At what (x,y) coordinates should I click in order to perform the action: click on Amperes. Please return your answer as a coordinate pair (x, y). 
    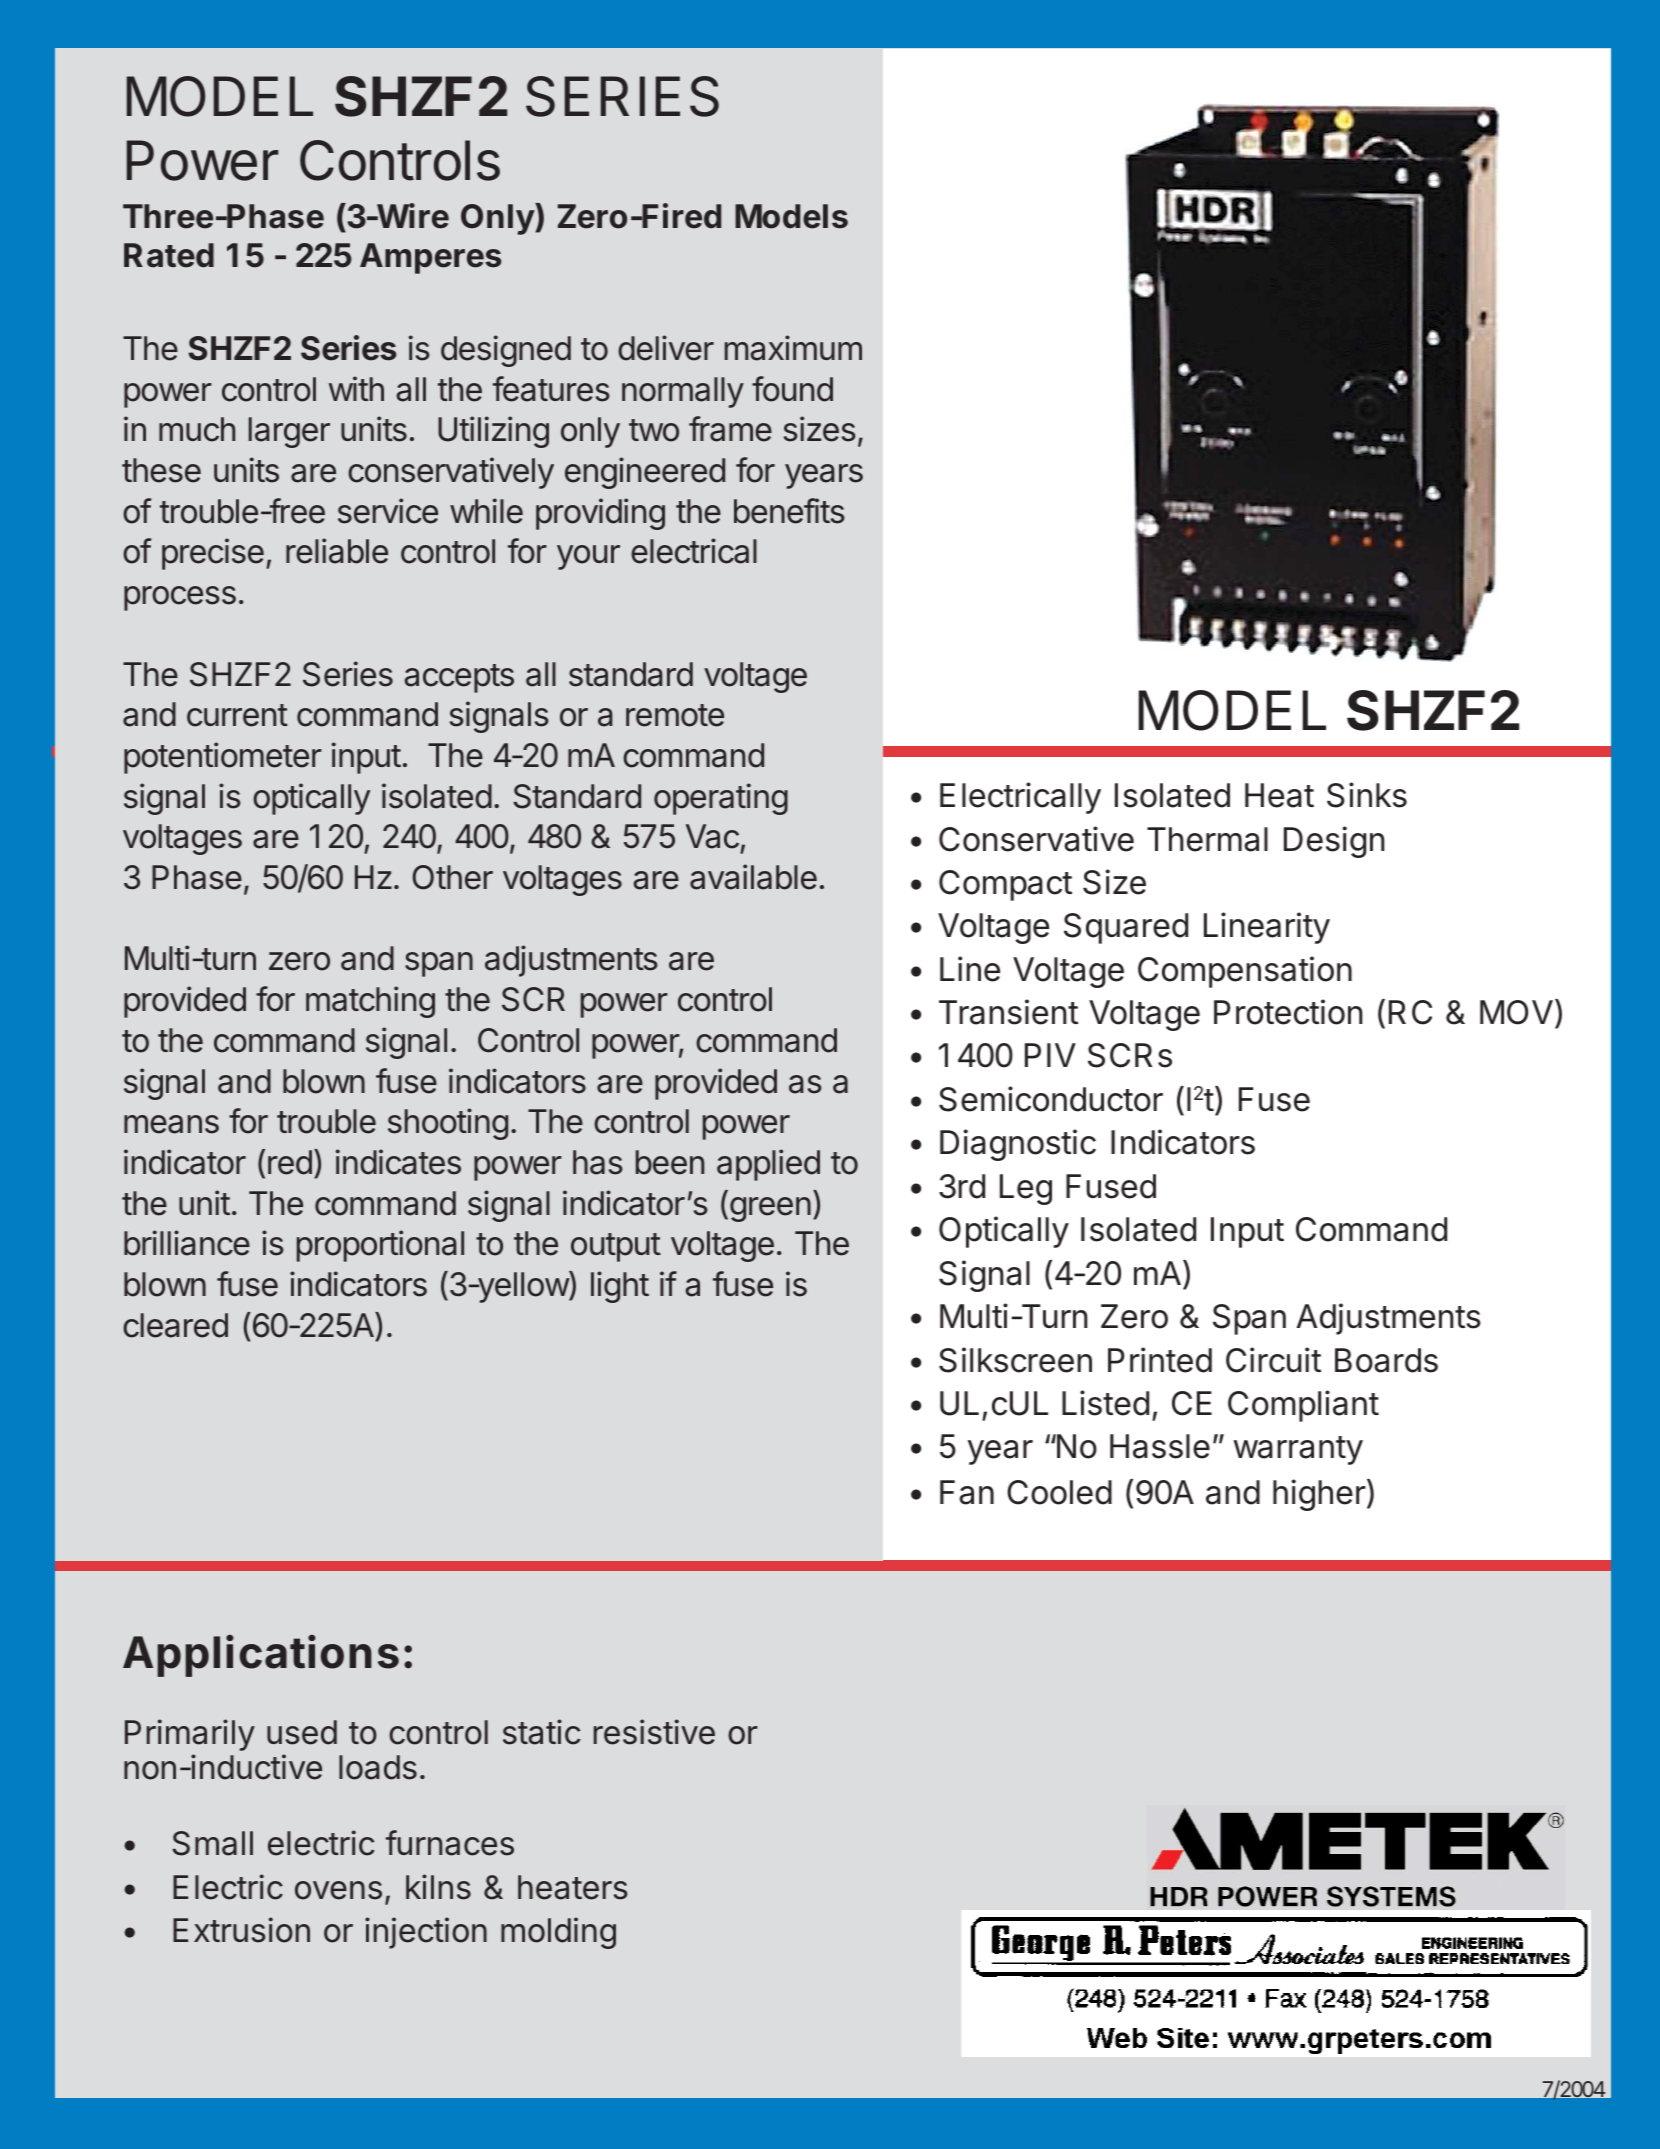
    Looking at the image, I should click on (430, 258).
